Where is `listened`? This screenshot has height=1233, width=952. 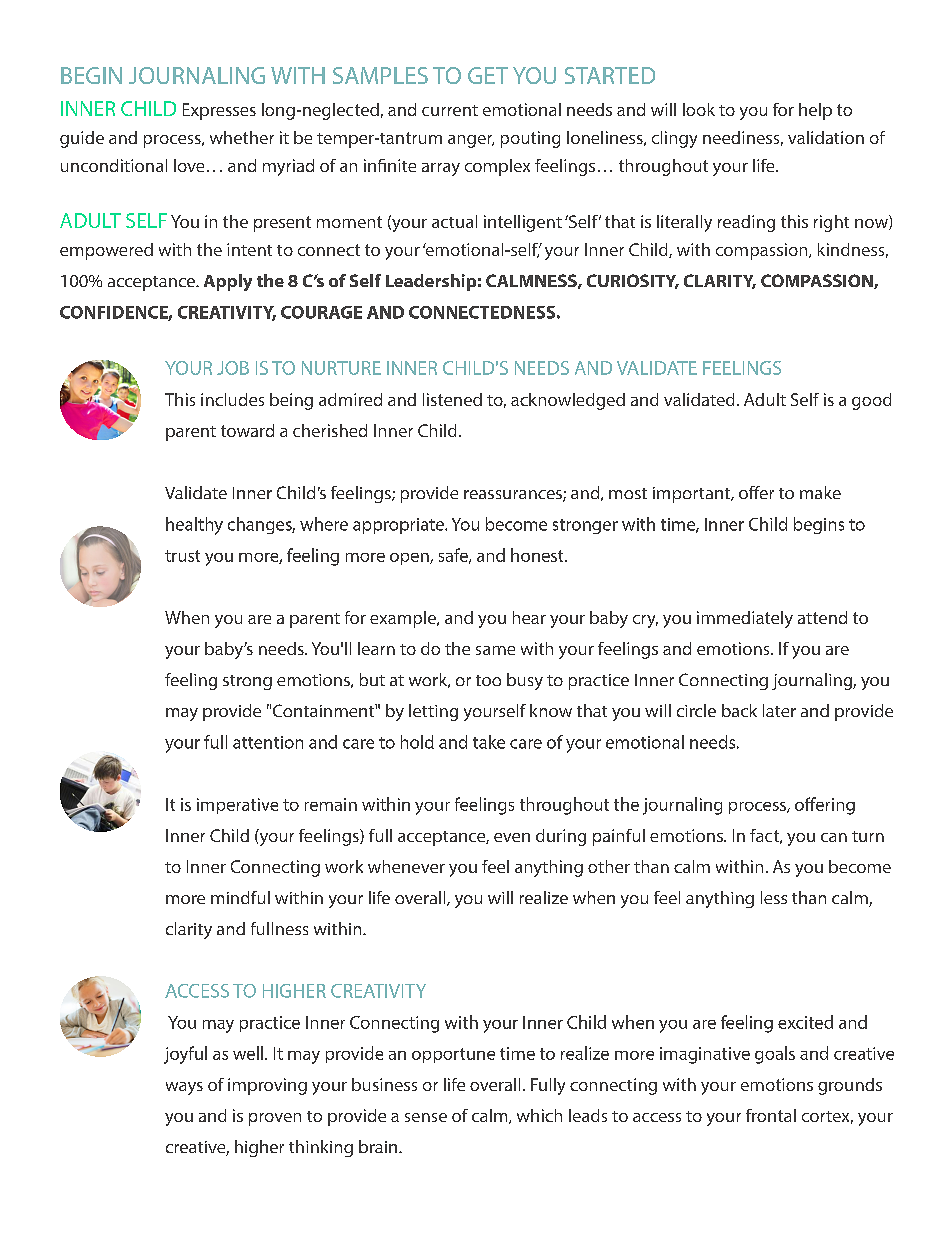 listened is located at coordinates (452, 399).
